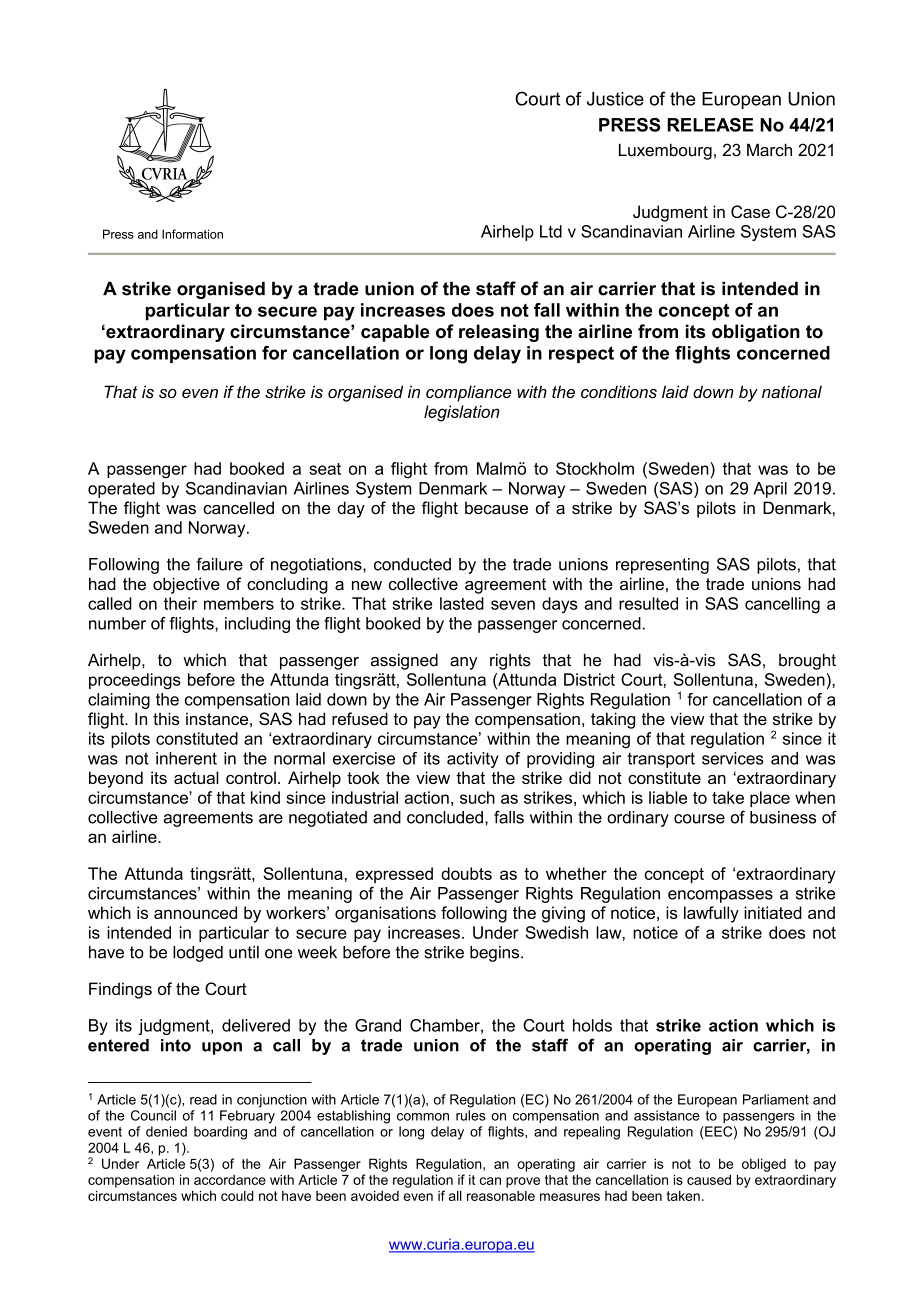 The height and width of the screenshot is (1308, 924). Describe the element at coordinates (445, 817) in the screenshot. I see `concluded` at that location.
